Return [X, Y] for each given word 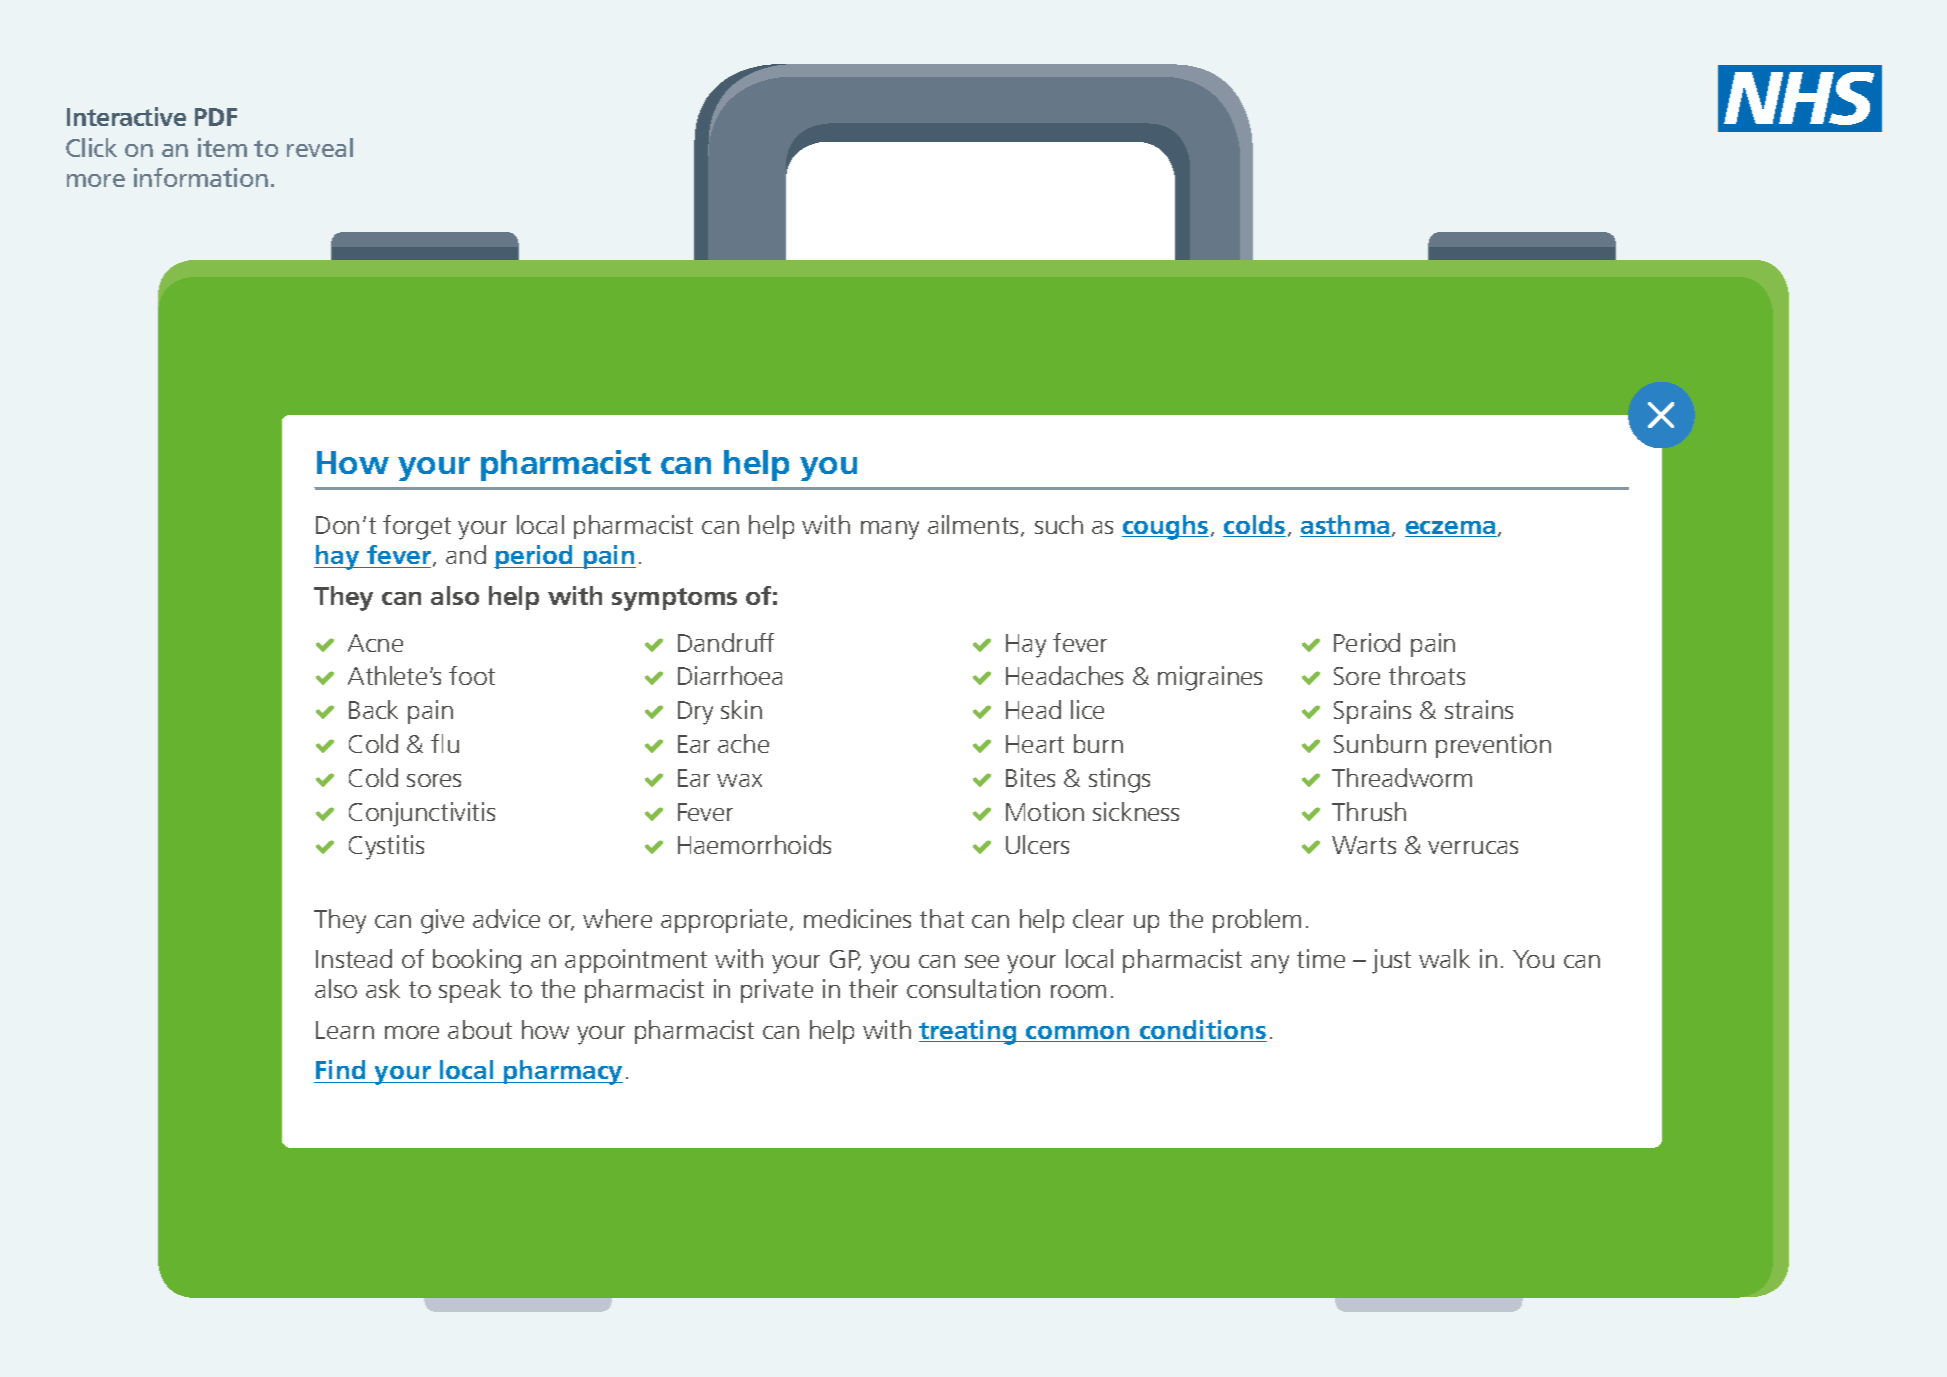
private [777, 991]
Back [373, 709]
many [890, 530]
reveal [320, 147]
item [222, 147]
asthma [1345, 526]
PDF [216, 117]
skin [741, 709]
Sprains [1372, 712]
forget [417, 527]
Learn [345, 1030]
